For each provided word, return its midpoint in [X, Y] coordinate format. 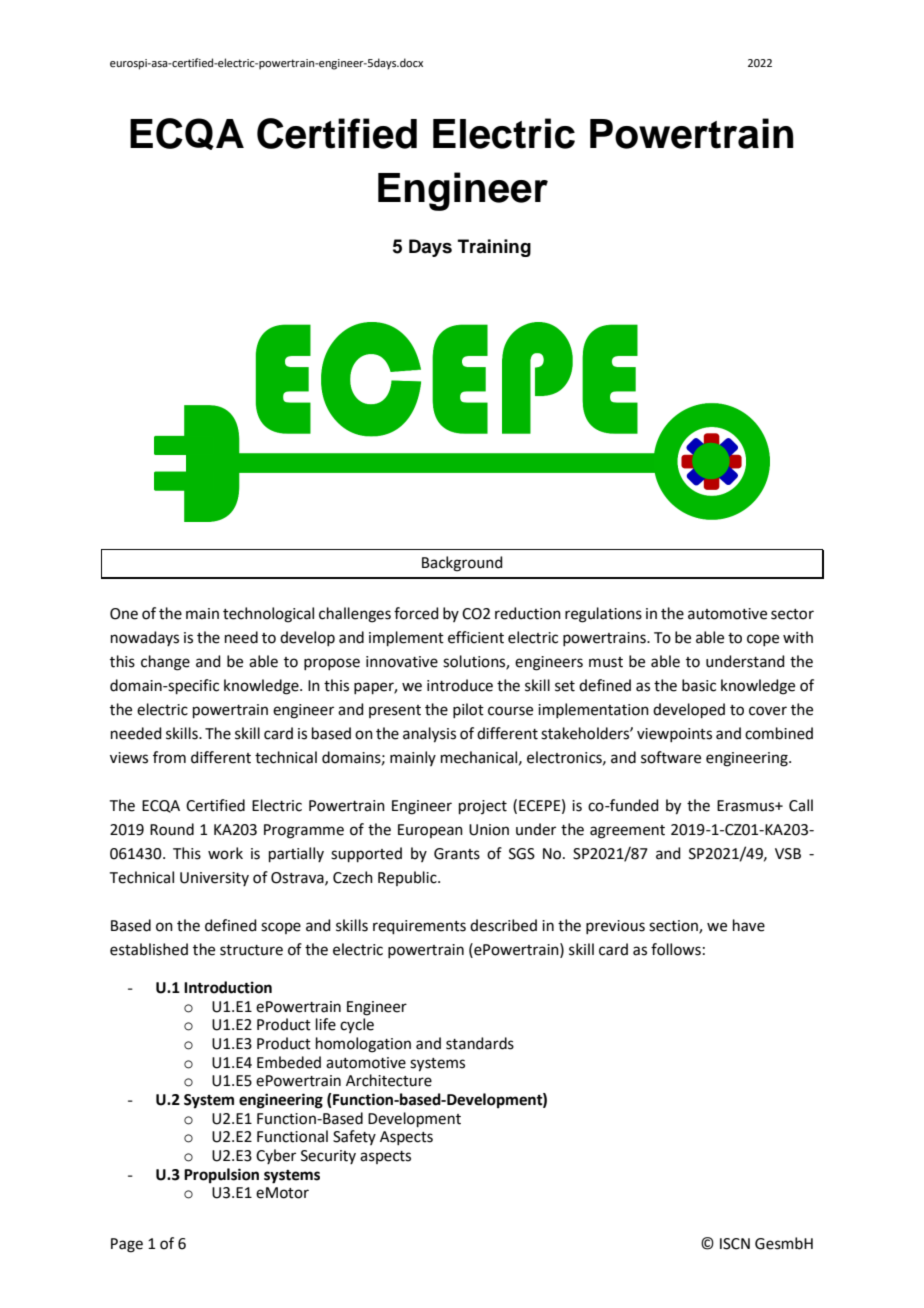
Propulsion [221, 1176]
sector [792, 614]
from [169, 757]
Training [494, 248]
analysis [429, 735]
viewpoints [674, 735]
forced [416, 613]
